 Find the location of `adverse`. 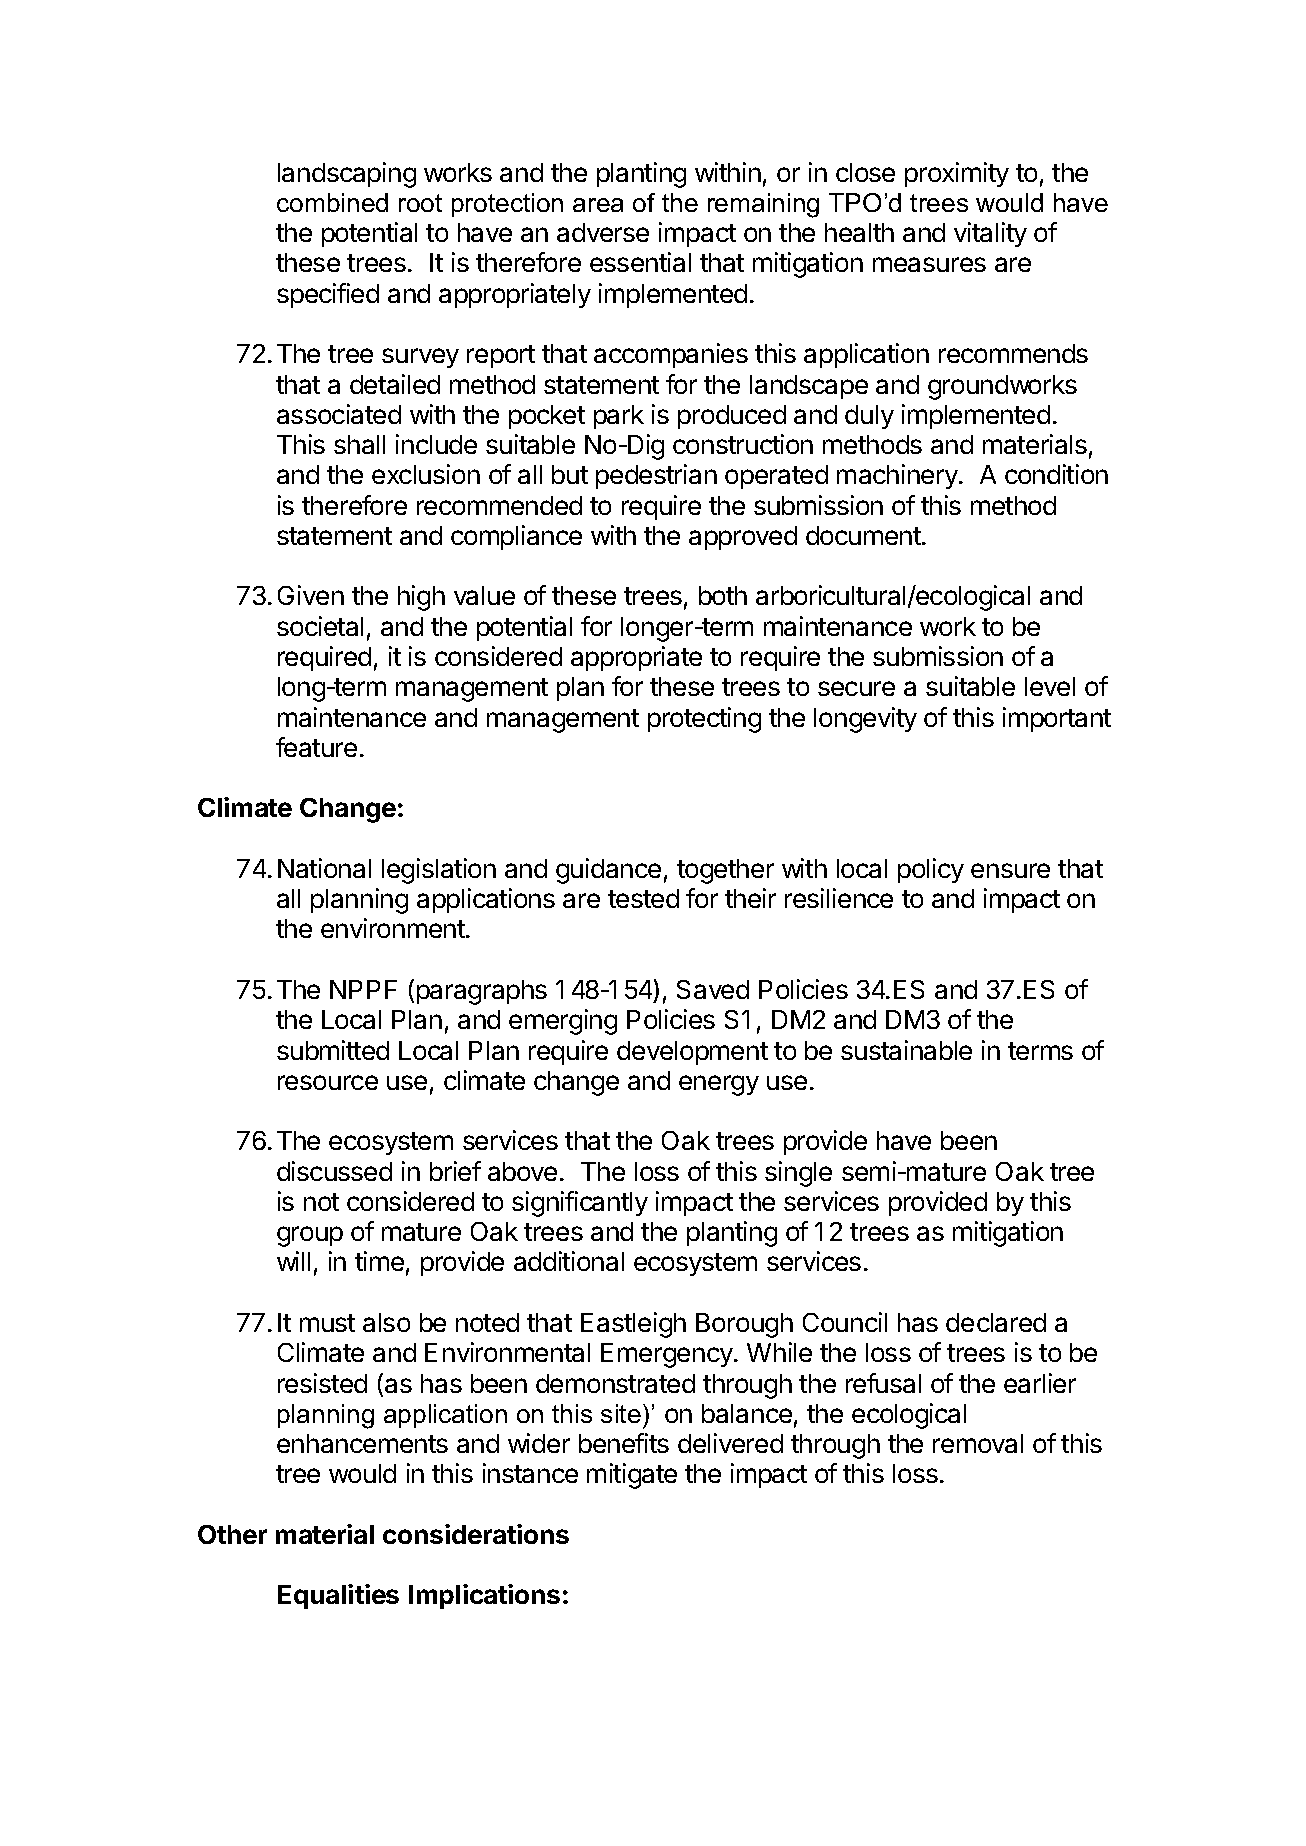

adverse is located at coordinates (603, 232).
